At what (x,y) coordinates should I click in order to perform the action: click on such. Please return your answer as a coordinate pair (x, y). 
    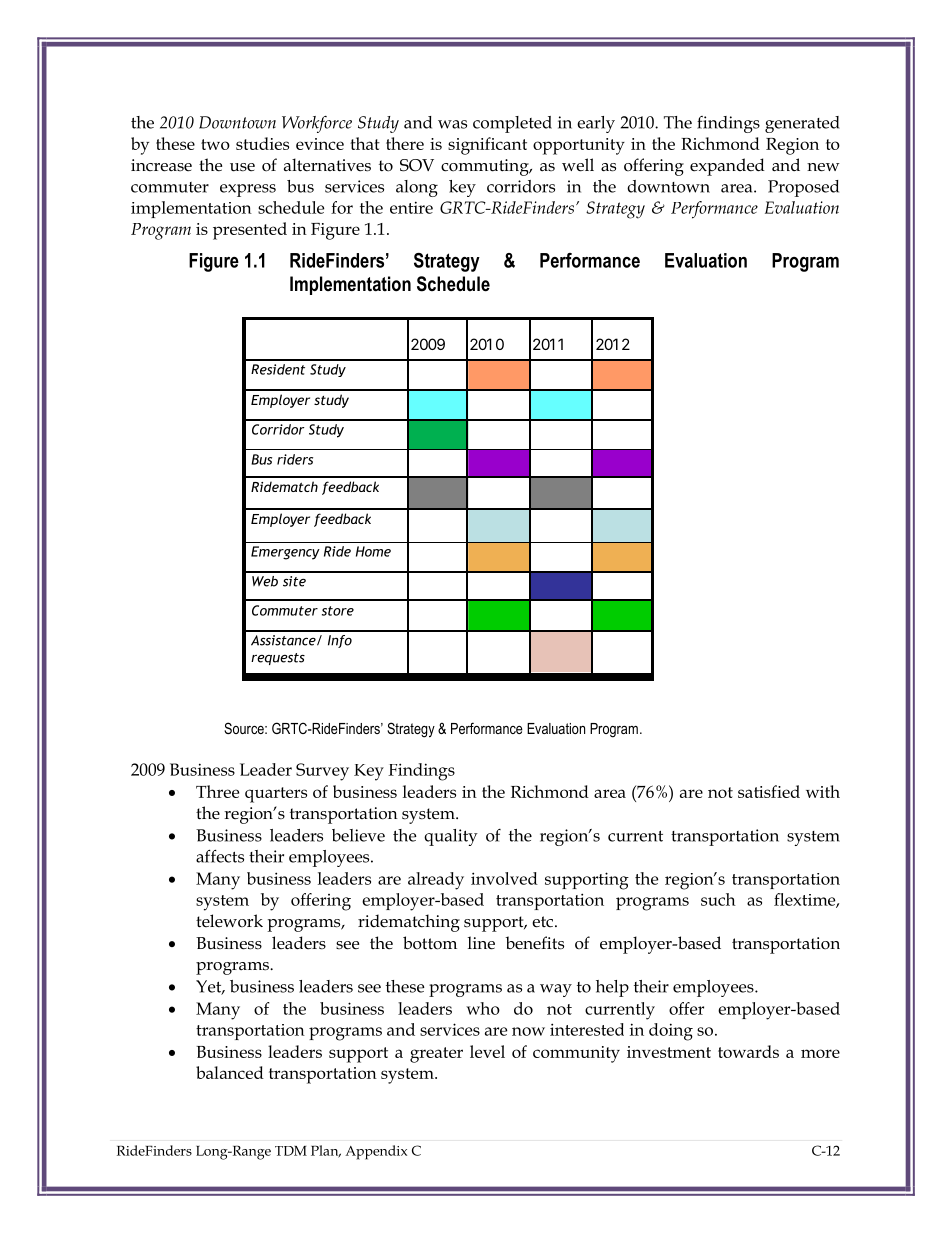
    Looking at the image, I should click on (718, 899).
